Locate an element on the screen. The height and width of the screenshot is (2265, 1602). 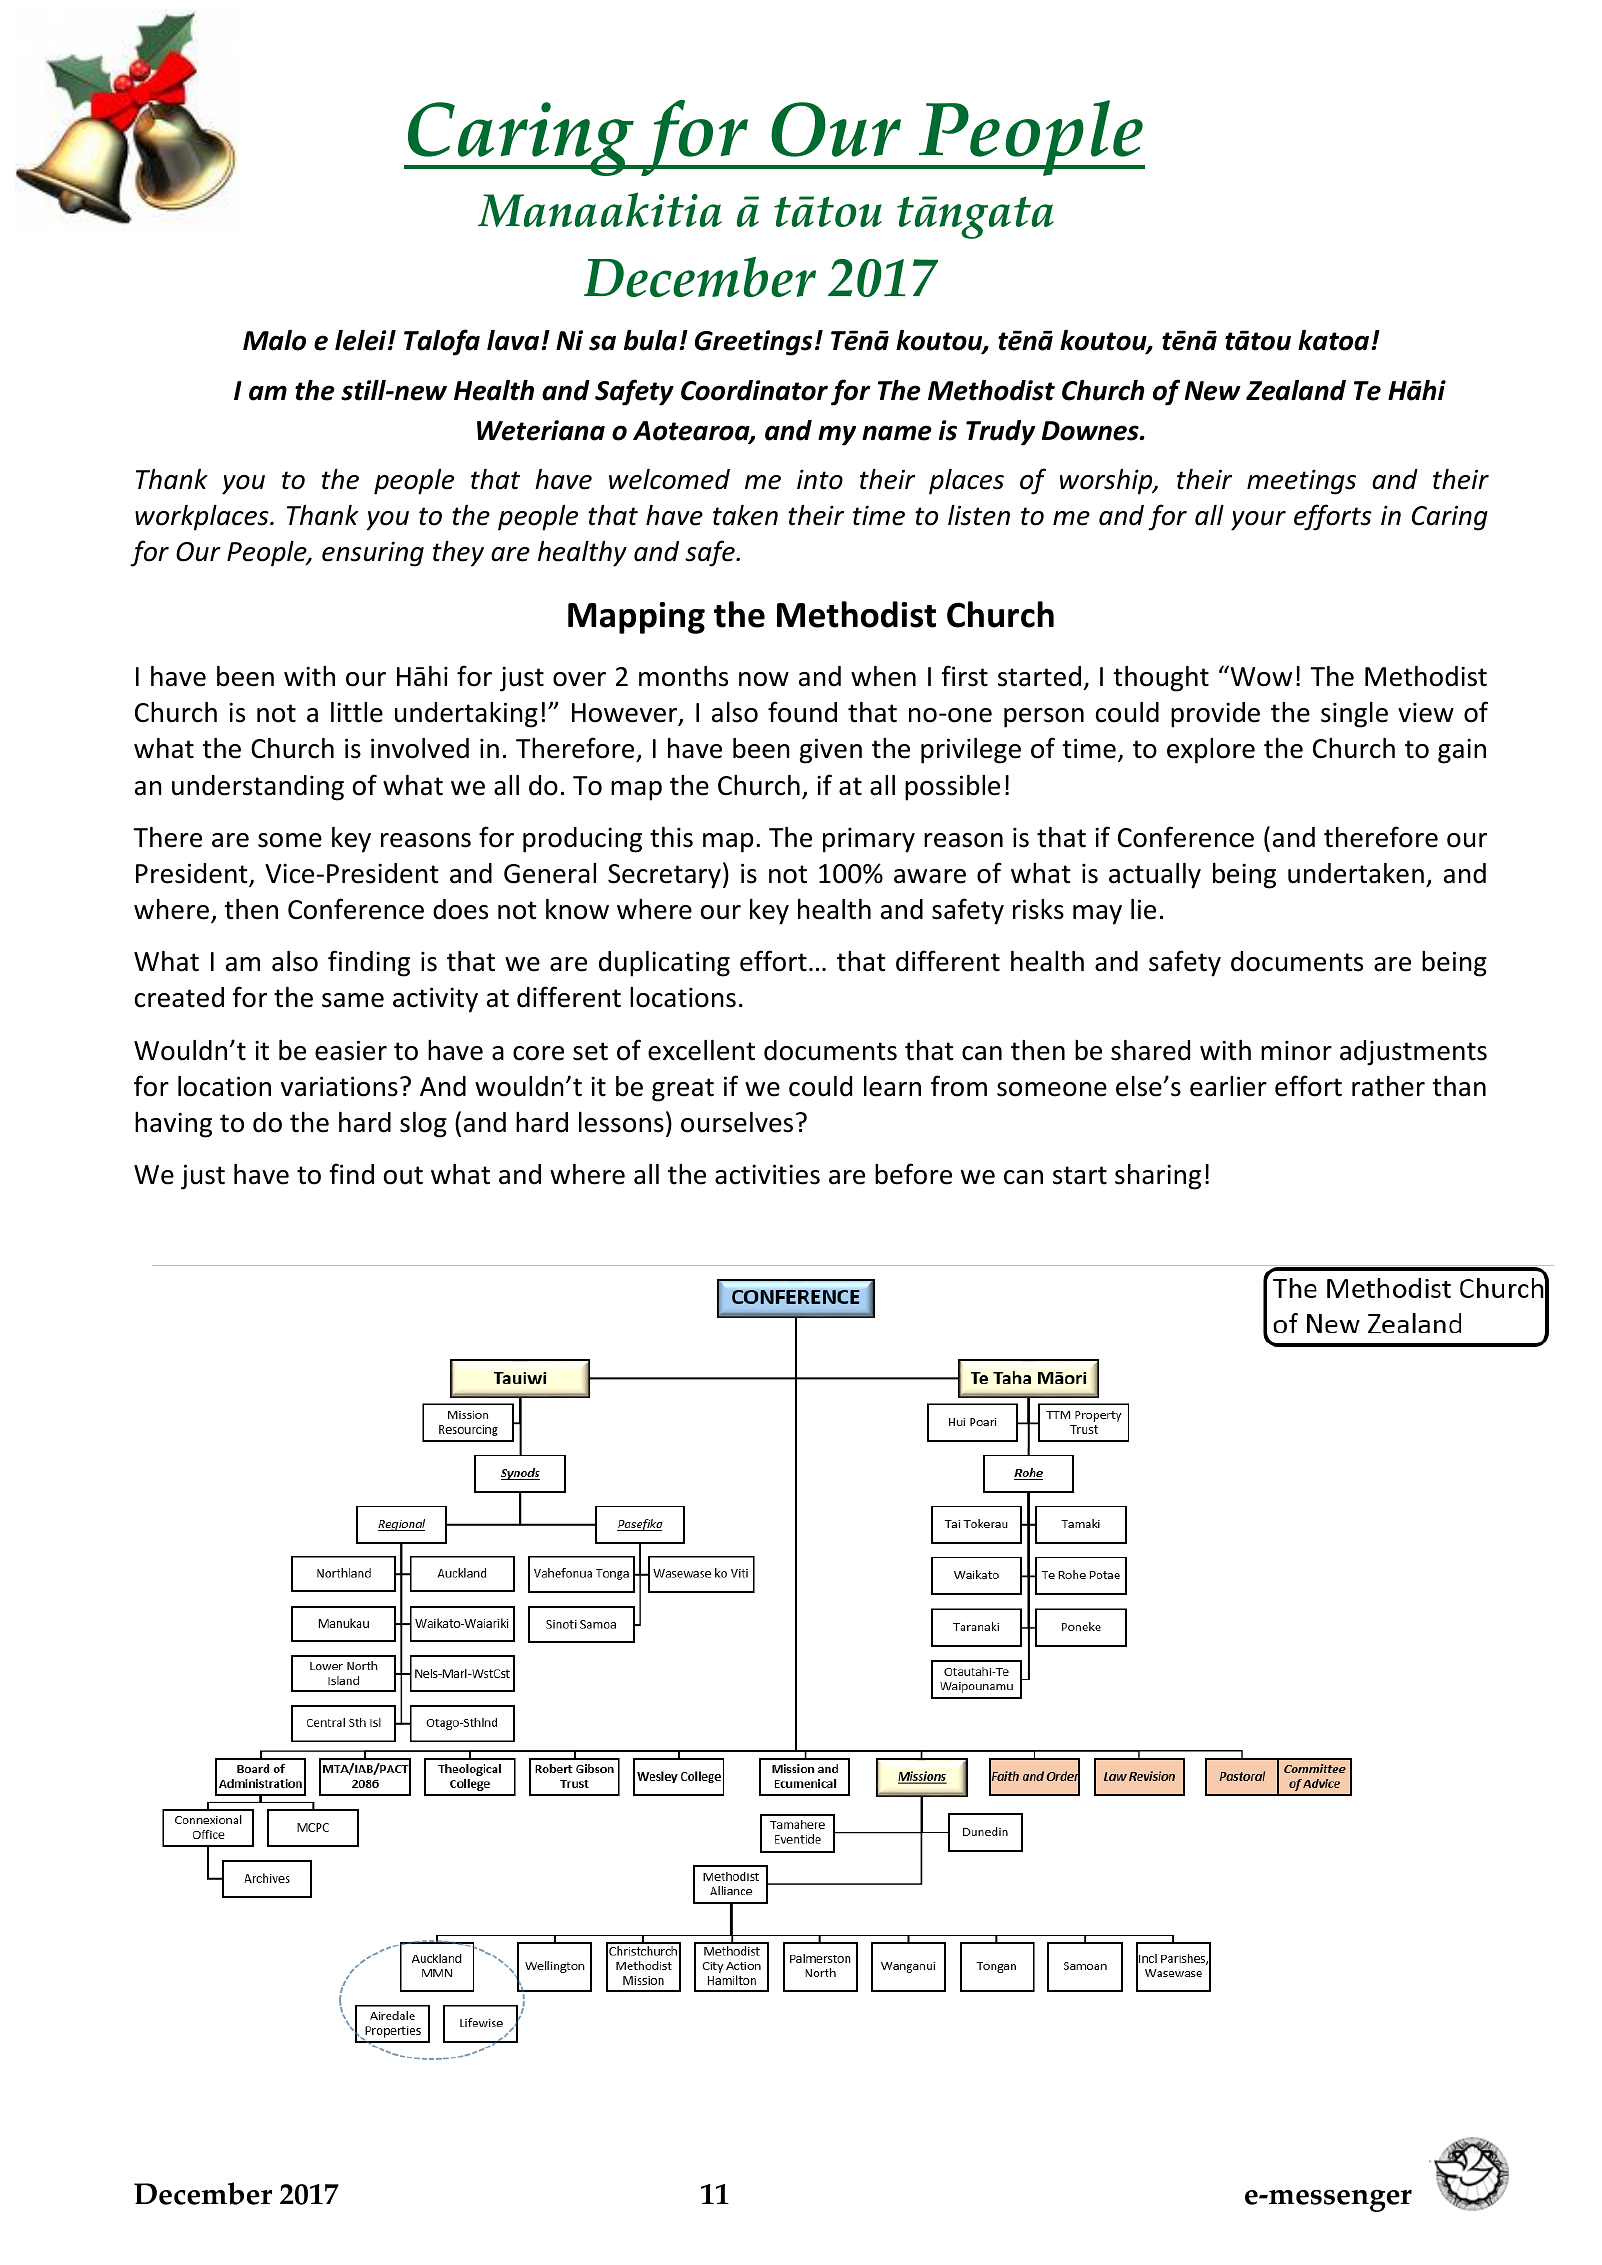
does is located at coordinates (460, 909).
